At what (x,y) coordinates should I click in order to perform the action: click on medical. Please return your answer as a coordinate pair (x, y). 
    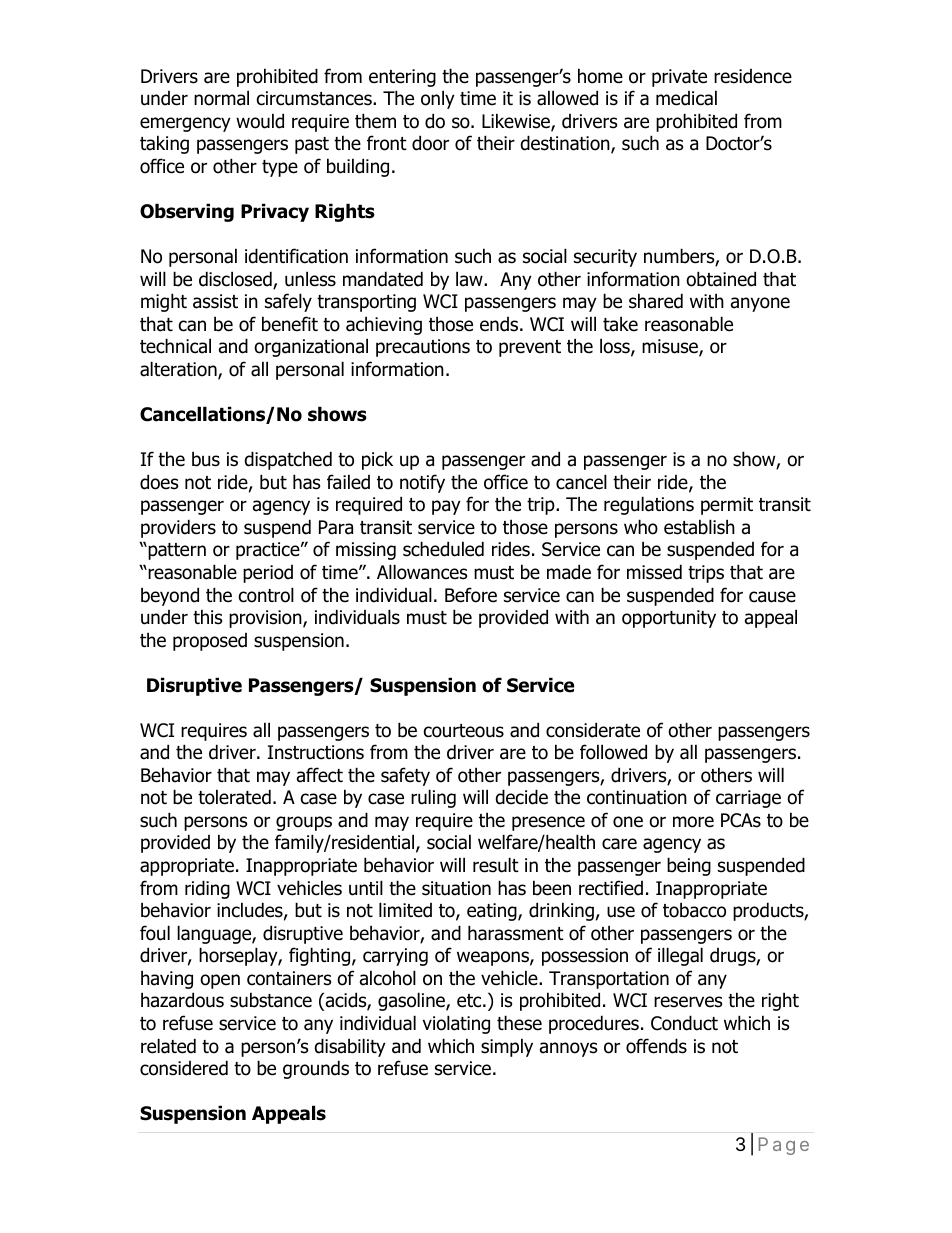
    Looking at the image, I should click on (686, 98).
